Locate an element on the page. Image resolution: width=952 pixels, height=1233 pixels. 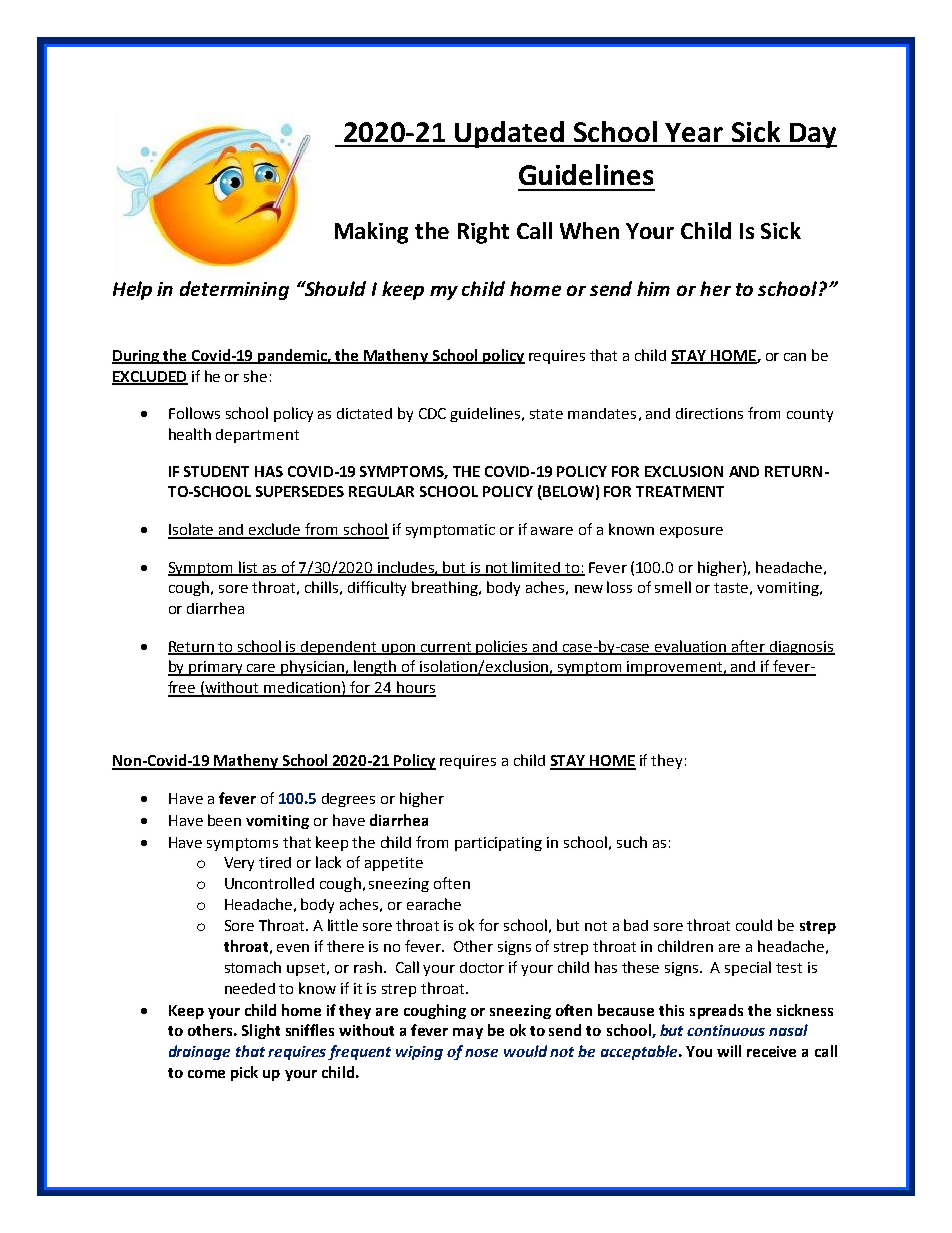
could is located at coordinates (754, 925).
